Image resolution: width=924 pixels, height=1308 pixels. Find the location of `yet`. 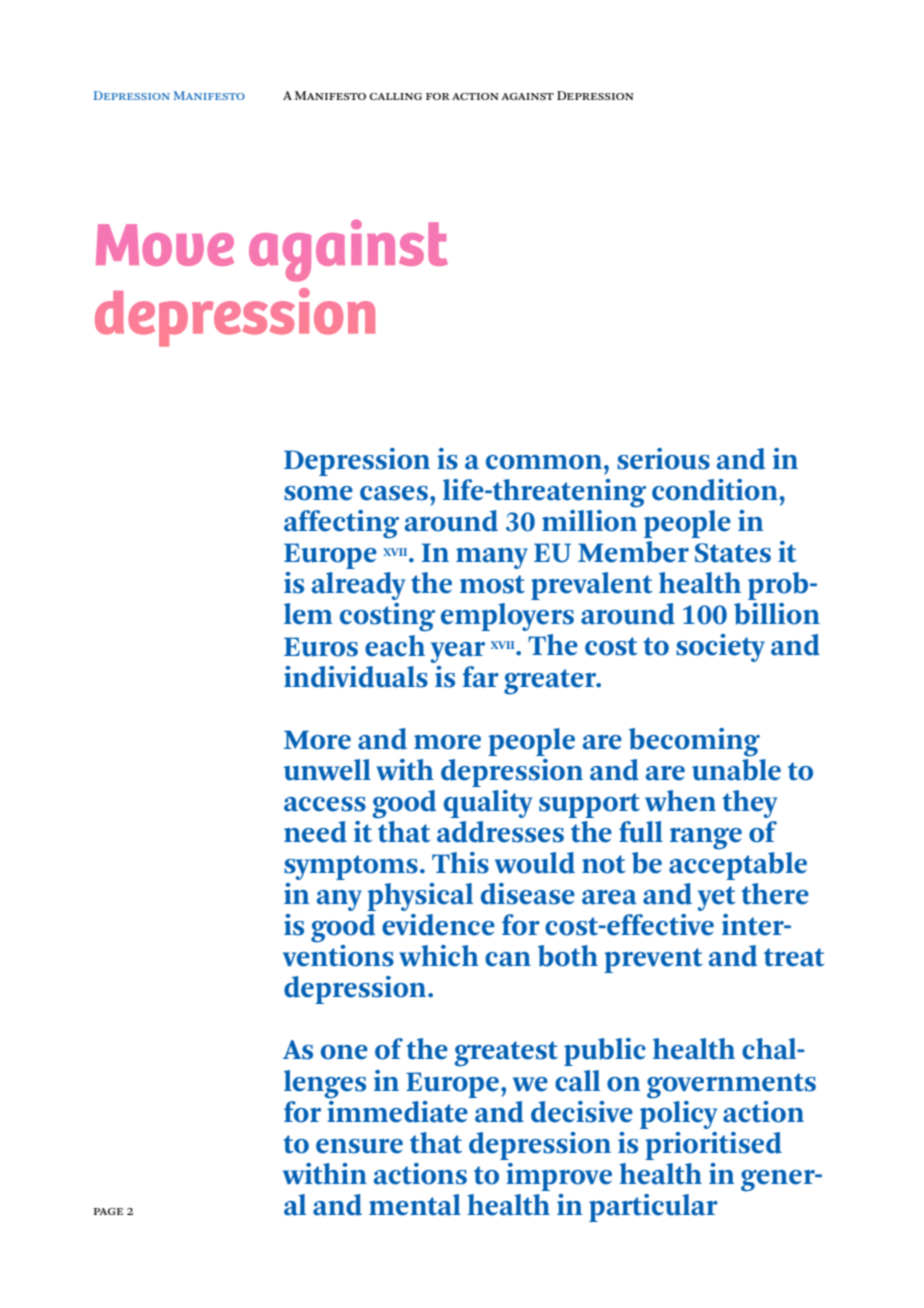

yet is located at coordinates (717, 898).
